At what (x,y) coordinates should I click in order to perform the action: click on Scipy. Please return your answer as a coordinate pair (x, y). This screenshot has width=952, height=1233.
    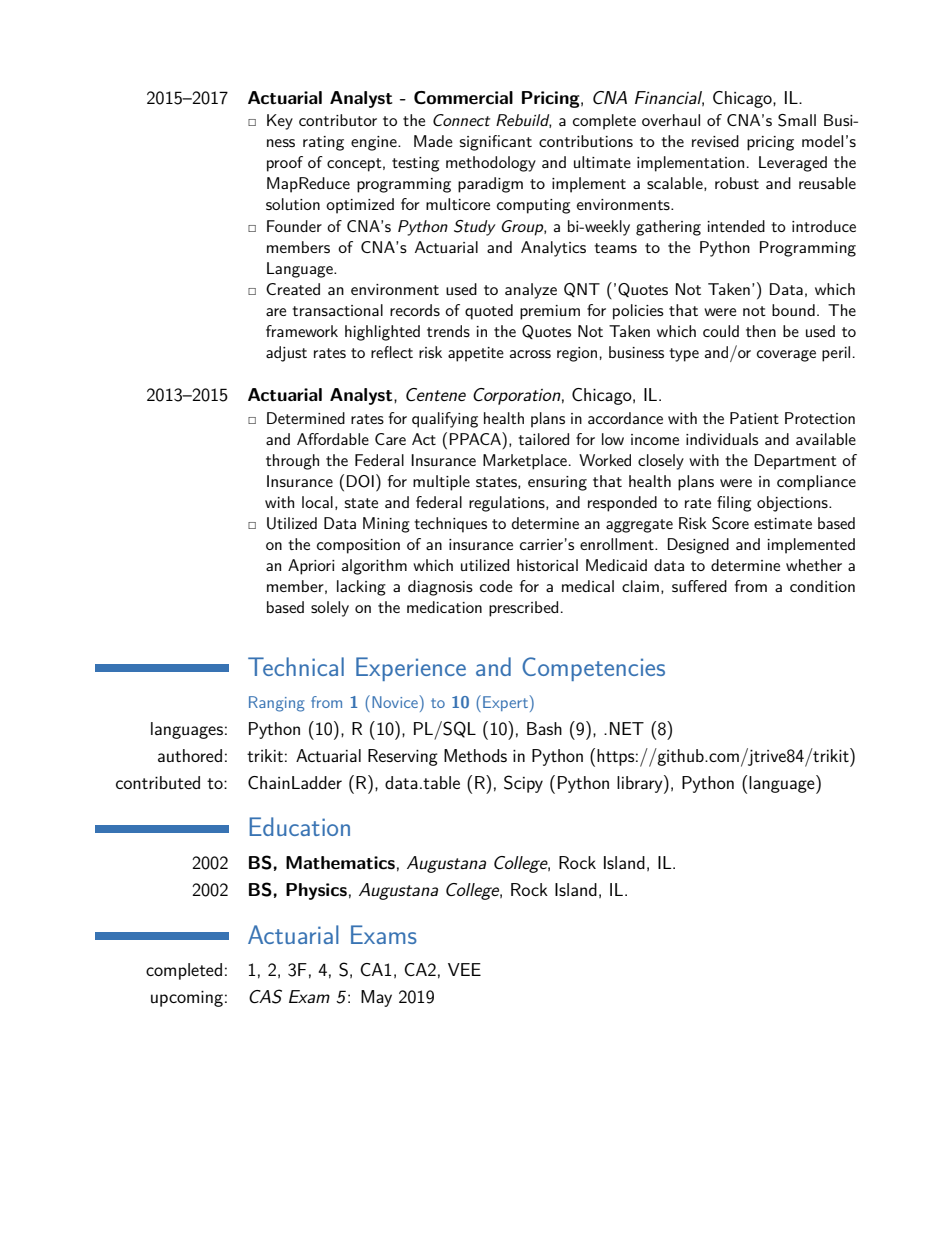
    Looking at the image, I should click on (523, 784).
